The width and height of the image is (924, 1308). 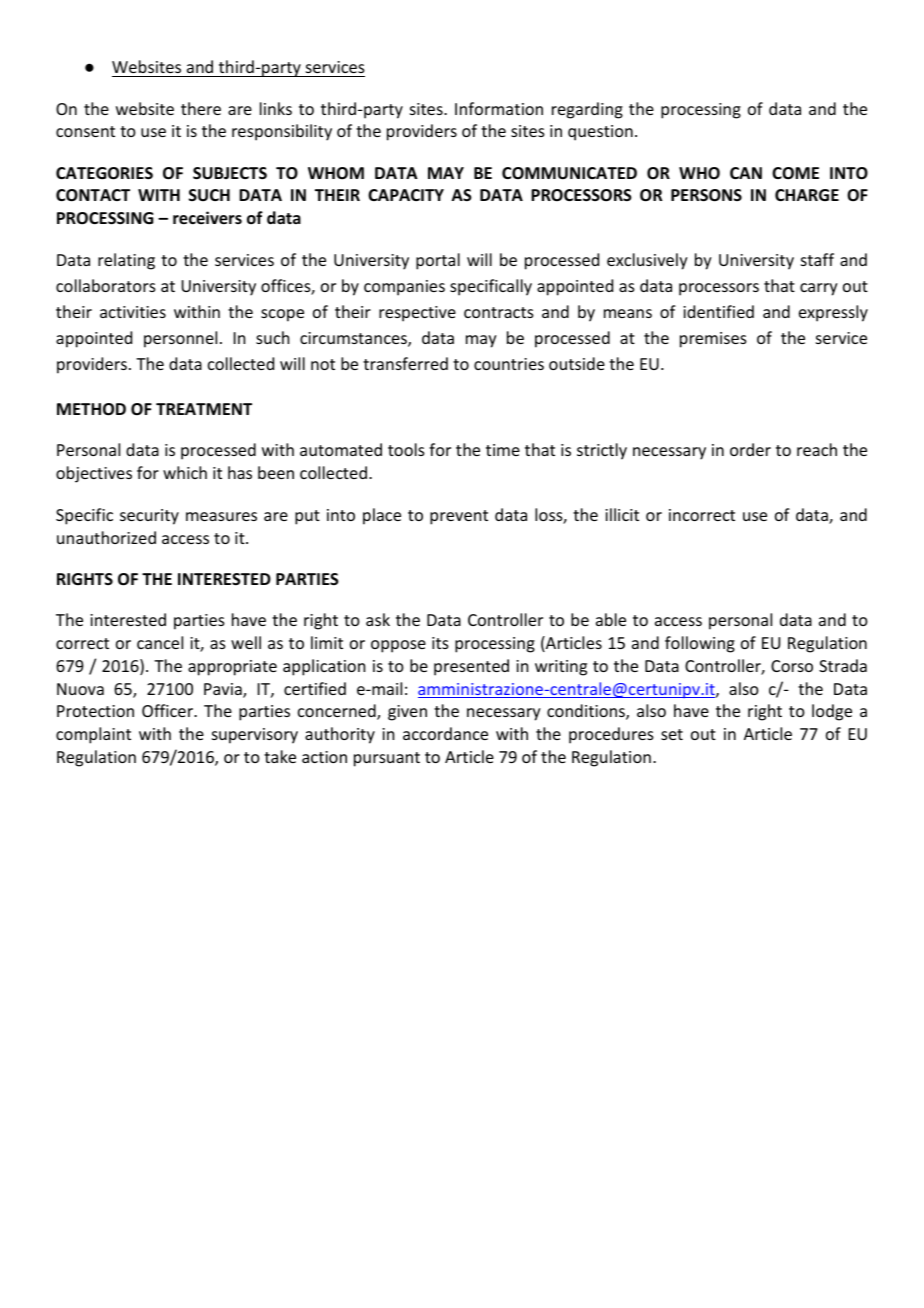 What do you see at coordinates (795, 173) in the image?
I see `COME` at bounding box center [795, 173].
